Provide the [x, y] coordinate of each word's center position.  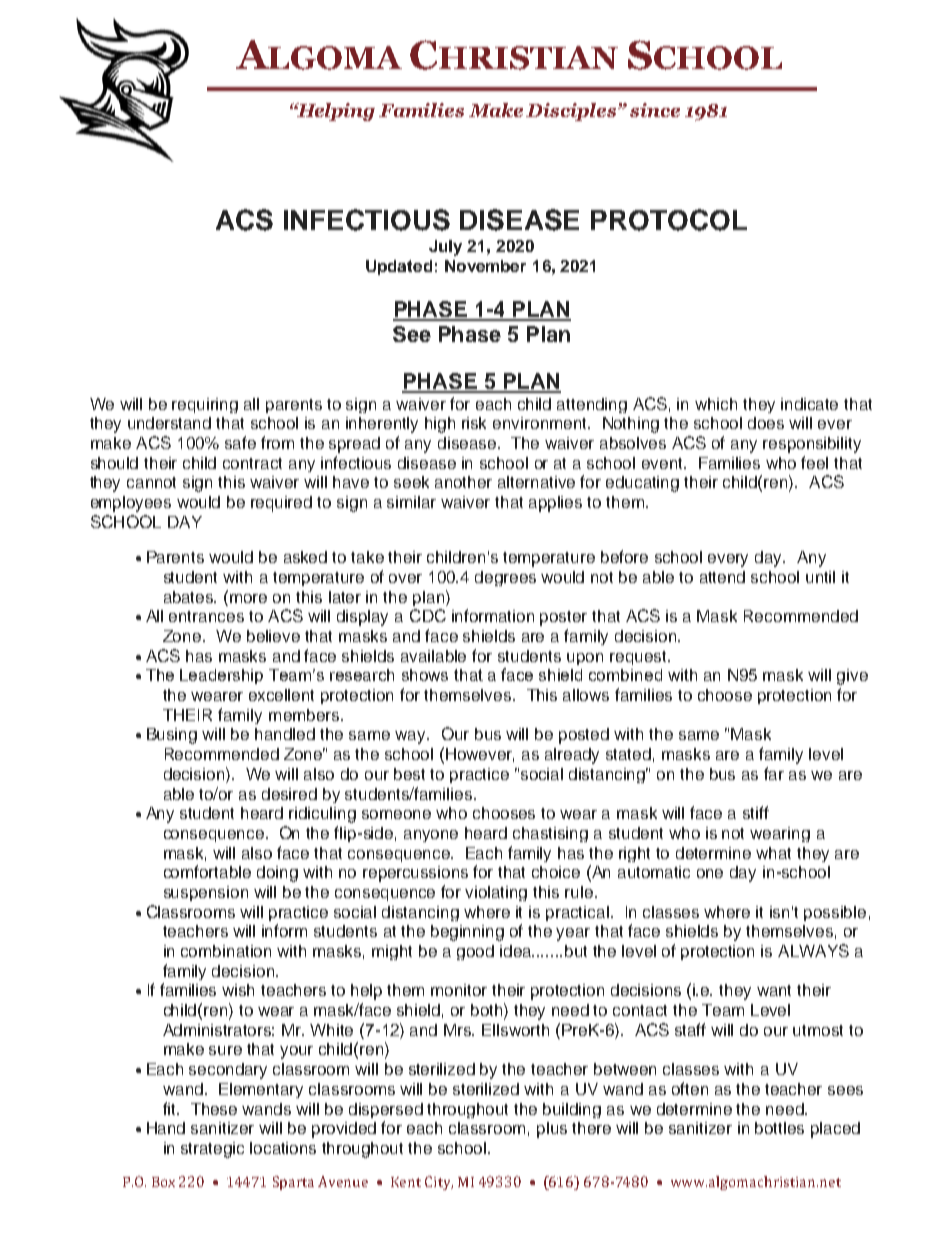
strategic [212, 1150]
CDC [428, 615]
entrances [206, 616]
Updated [399, 267]
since [655, 110]
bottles [779, 1128]
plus [552, 1130]
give [852, 677]
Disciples [572, 112]
